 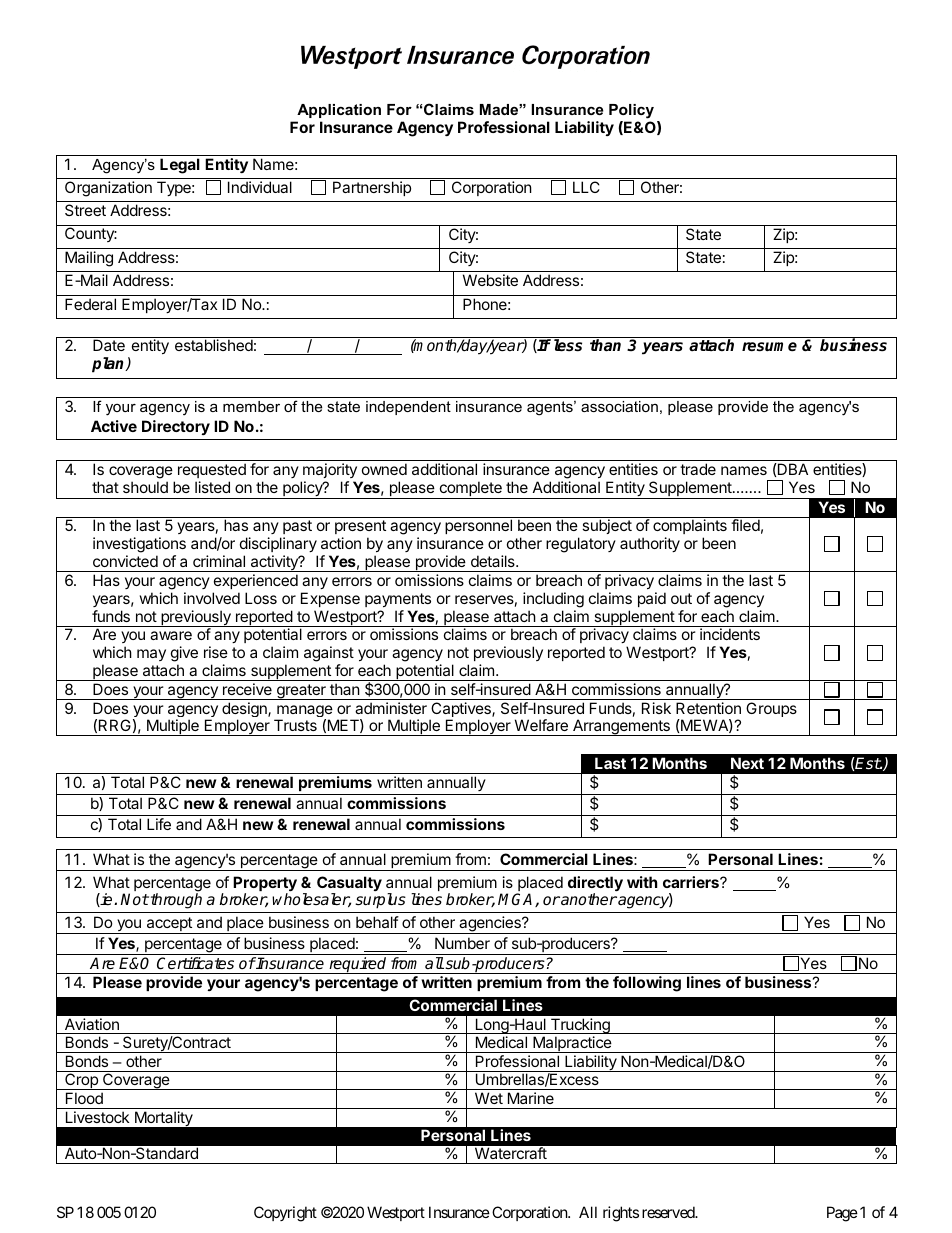 I want to click on reserved, so click(x=669, y=1212).
